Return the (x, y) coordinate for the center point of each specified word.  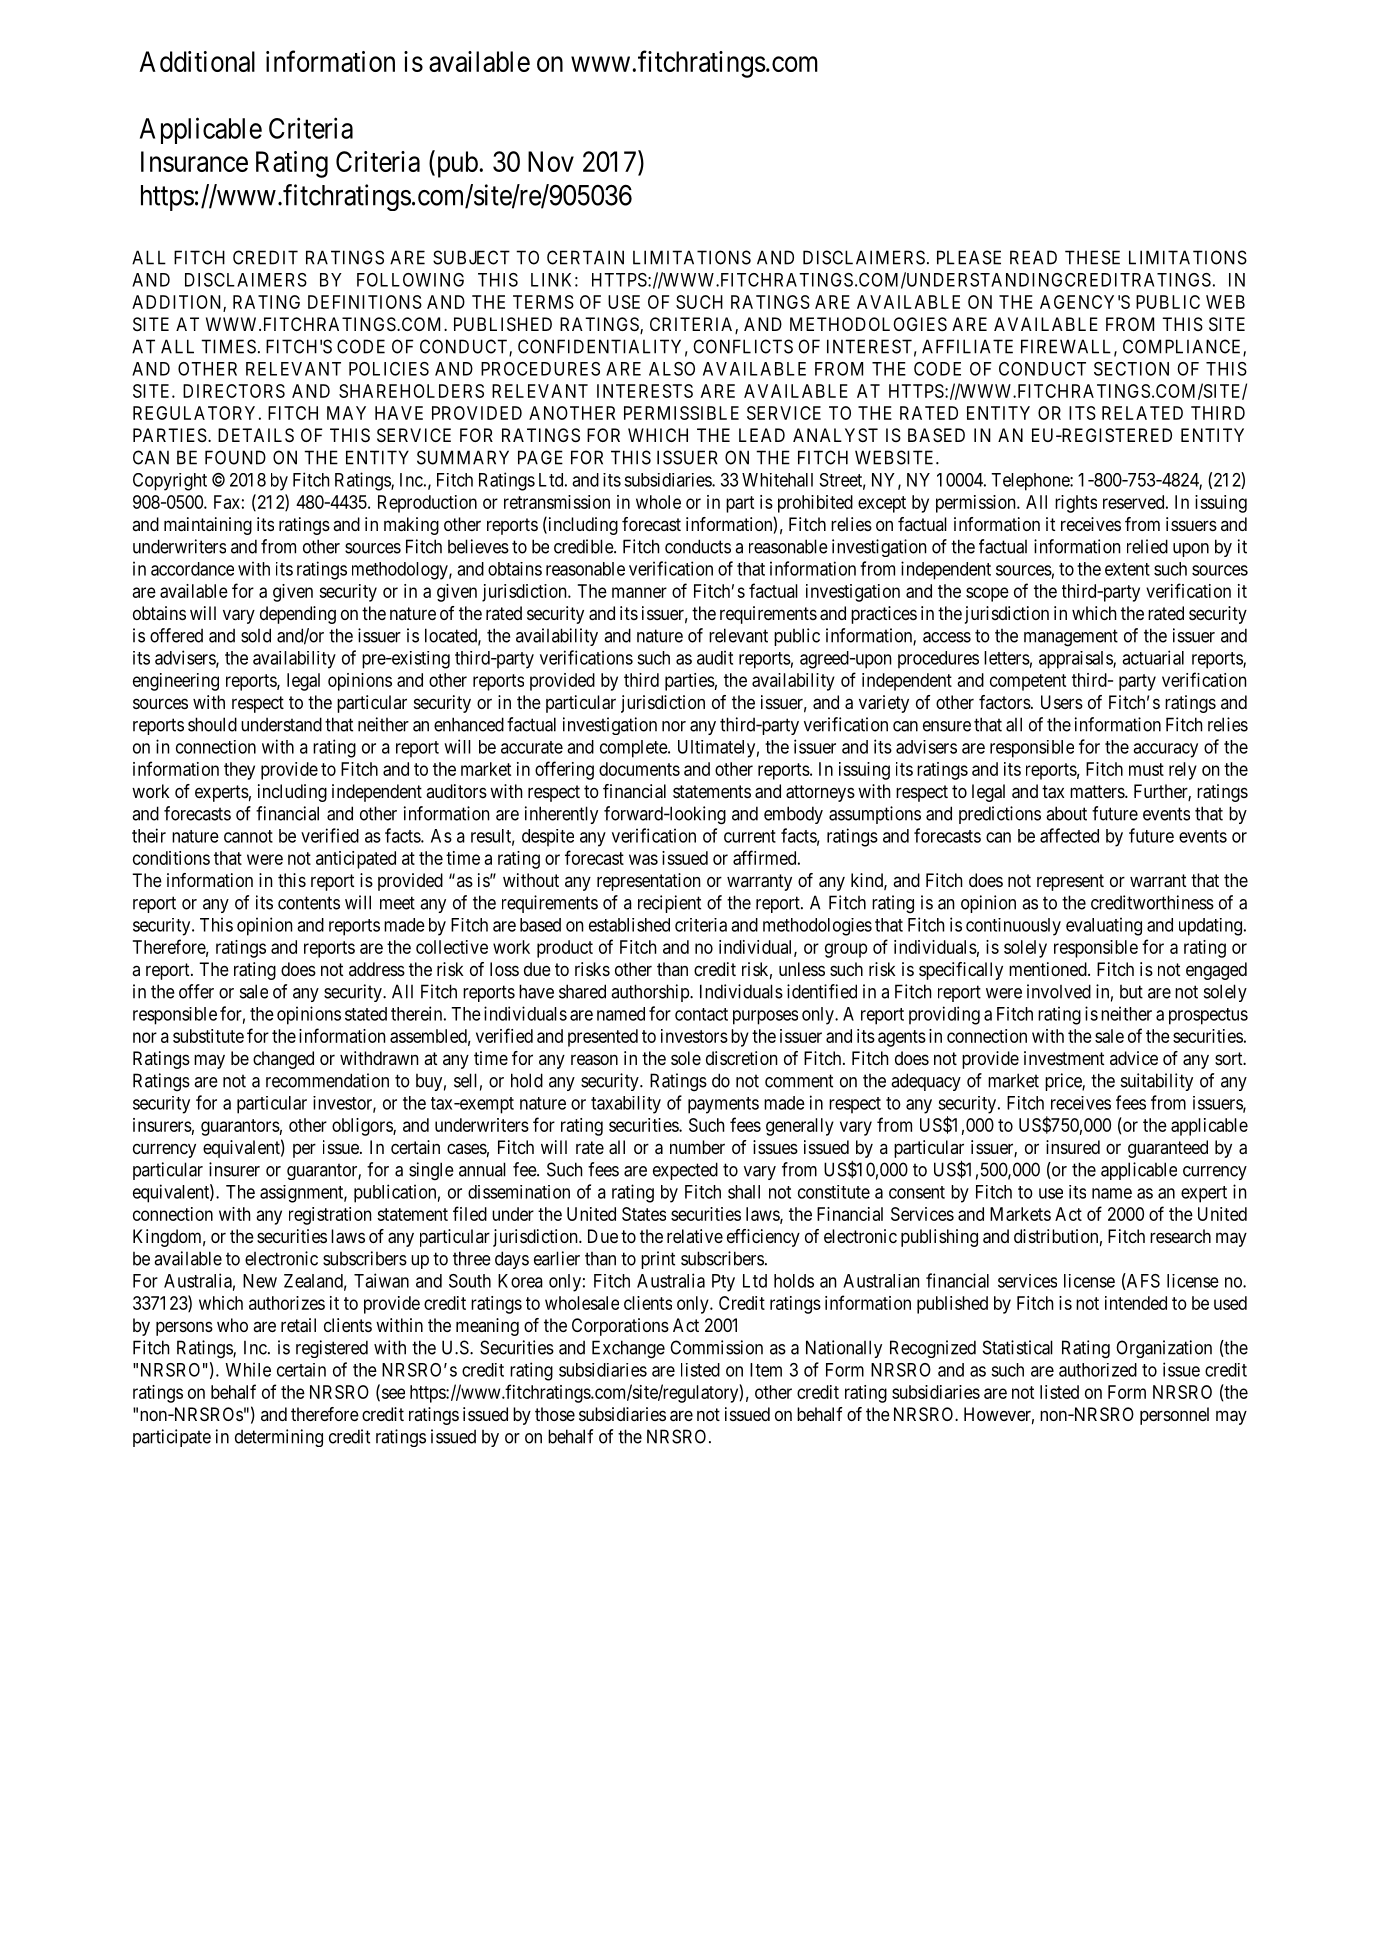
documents (639, 769)
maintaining (208, 526)
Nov (551, 161)
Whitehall (777, 480)
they (239, 771)
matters (1098, 791)
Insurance (194, 161)
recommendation (327, 1080)
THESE (1092, 257)
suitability (1157, 1082)
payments (723, 1105)
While (248, 1369)
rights (1076, 504)
